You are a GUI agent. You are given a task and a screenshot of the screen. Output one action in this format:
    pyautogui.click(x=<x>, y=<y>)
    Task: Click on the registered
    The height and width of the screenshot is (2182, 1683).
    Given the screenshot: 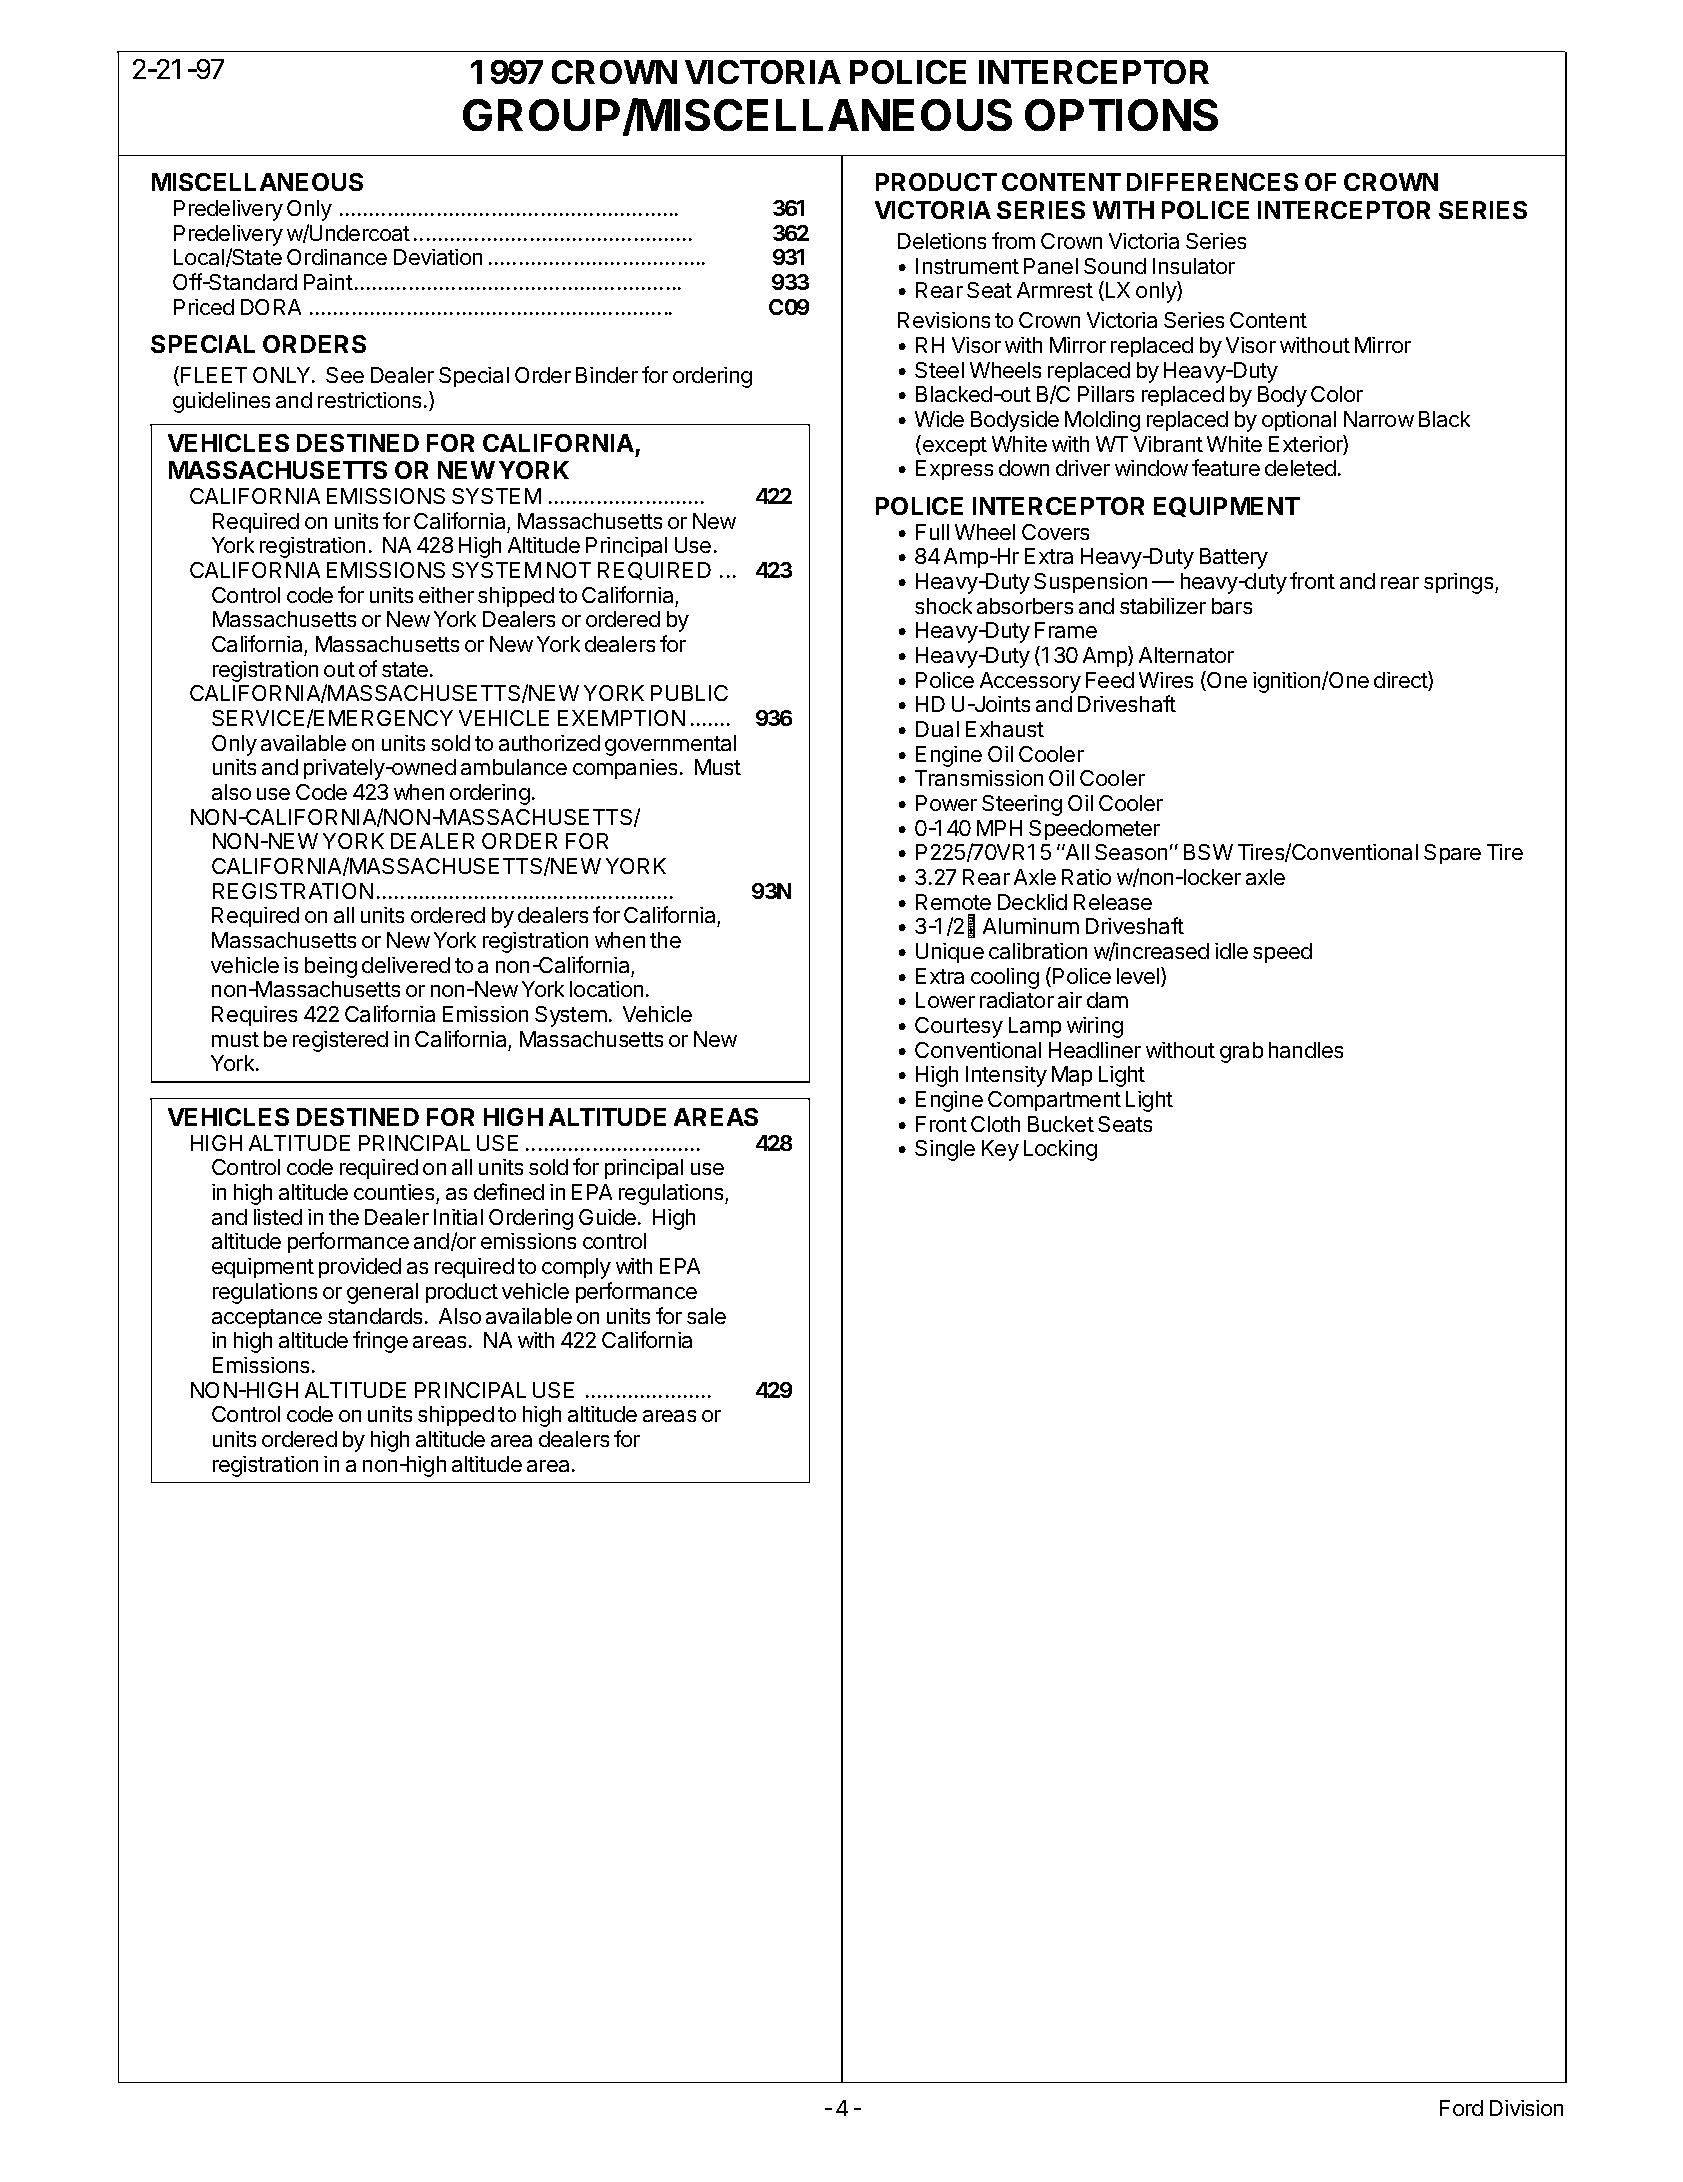 What is the action you would take?
    pyautogui.click(x=340, y=1041)
